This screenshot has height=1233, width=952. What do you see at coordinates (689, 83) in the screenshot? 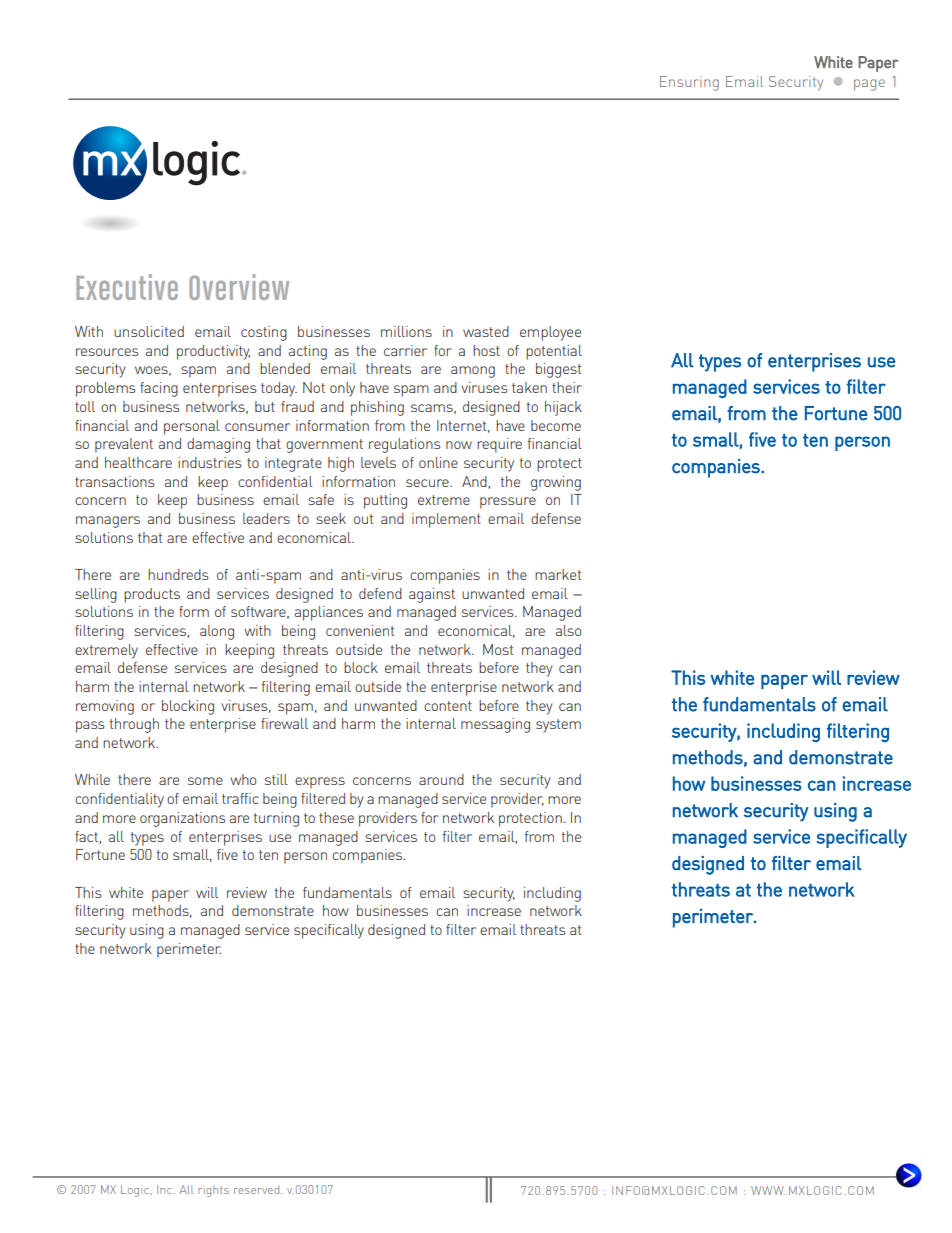
I see `Ensuring` at bounding box center [689, 83].
